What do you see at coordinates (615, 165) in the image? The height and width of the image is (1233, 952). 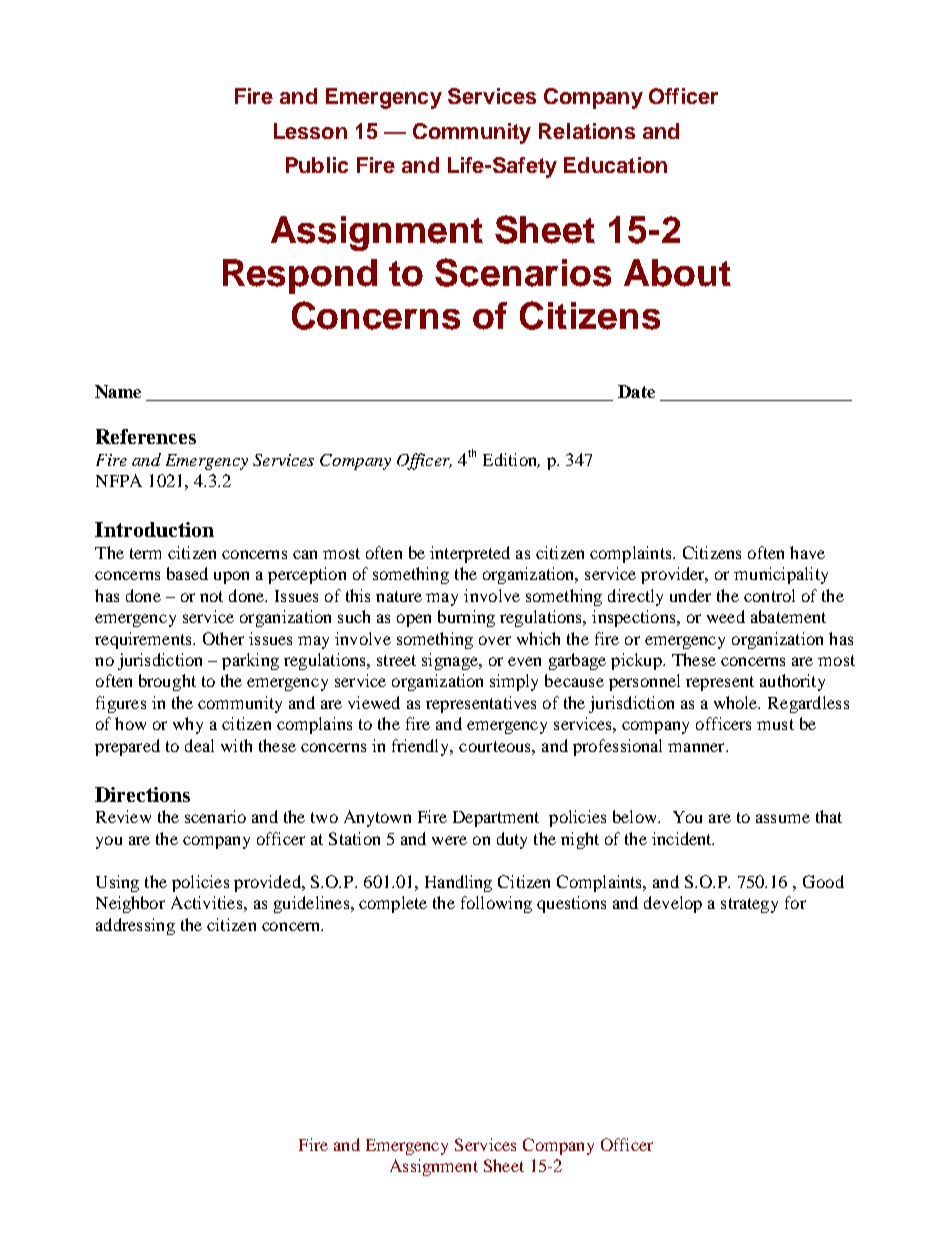 I see `Education` at bounding box center [615, 165].
